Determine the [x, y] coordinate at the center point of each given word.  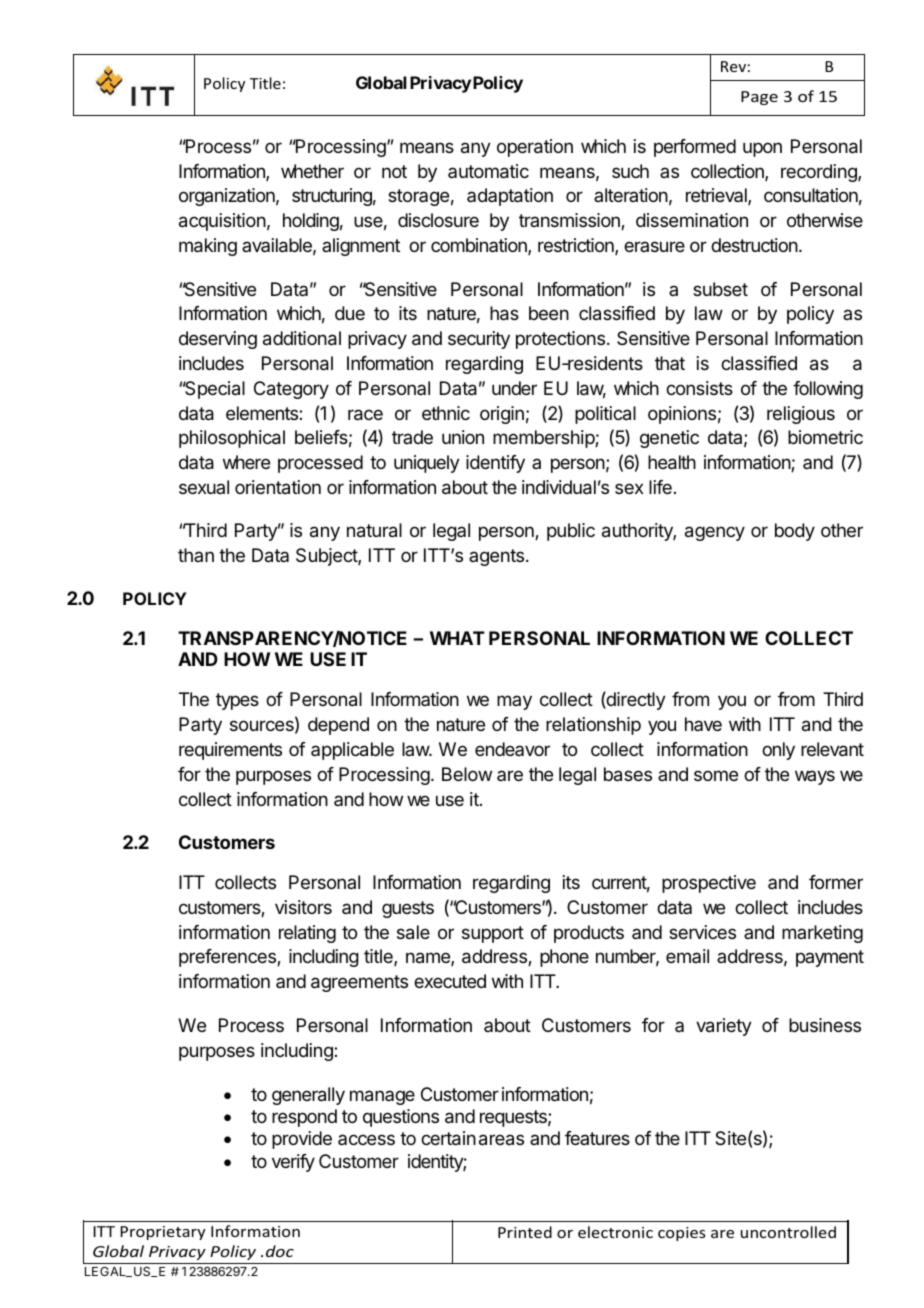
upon [762, 149]
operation [535, 148]
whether [312, 171]
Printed [525, 1232]
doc [280, 1251]
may [514, 702]
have [703, 724]
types [237, 701]
